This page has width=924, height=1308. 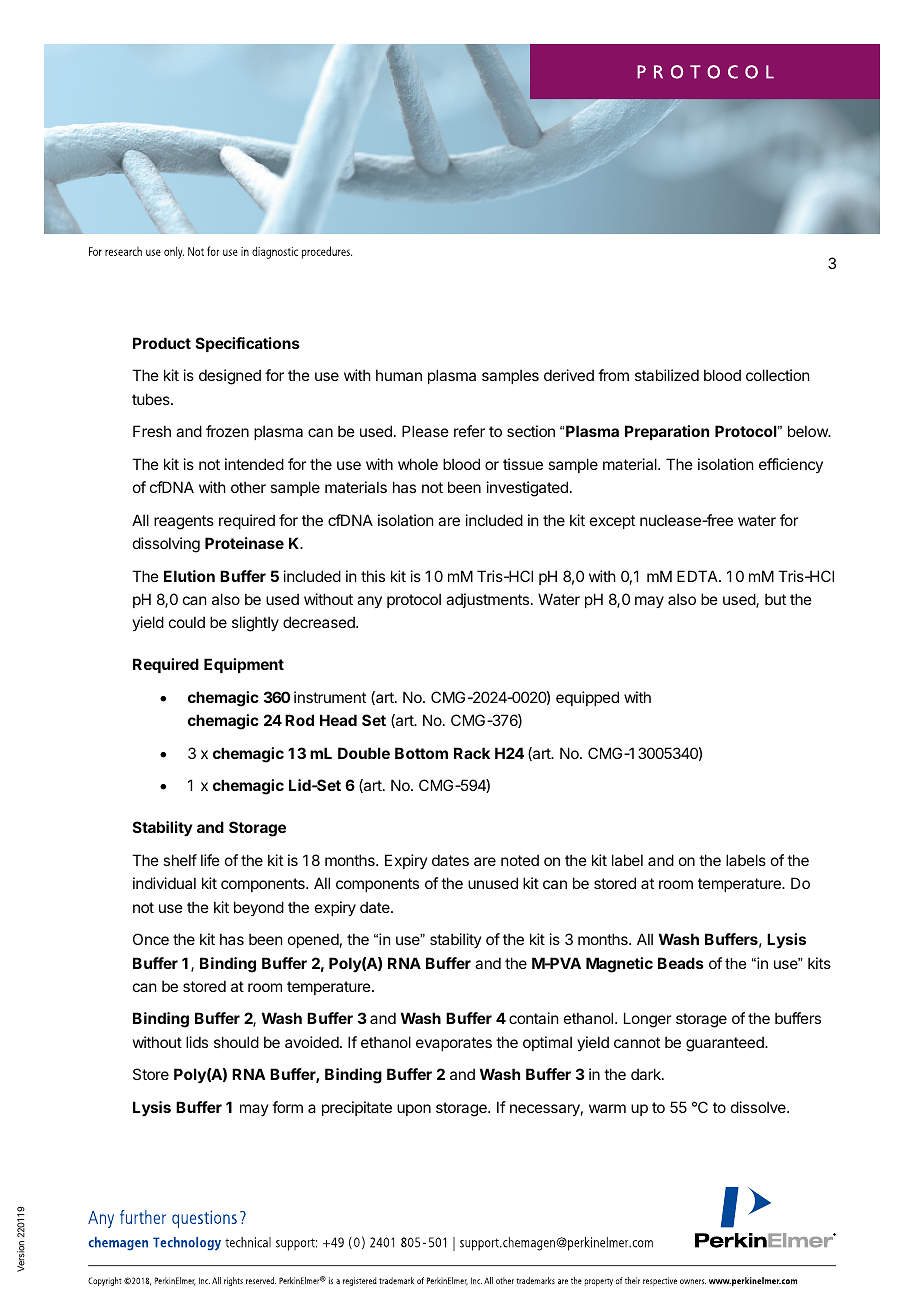 I want to click on life, so click(x=210, y=860).
